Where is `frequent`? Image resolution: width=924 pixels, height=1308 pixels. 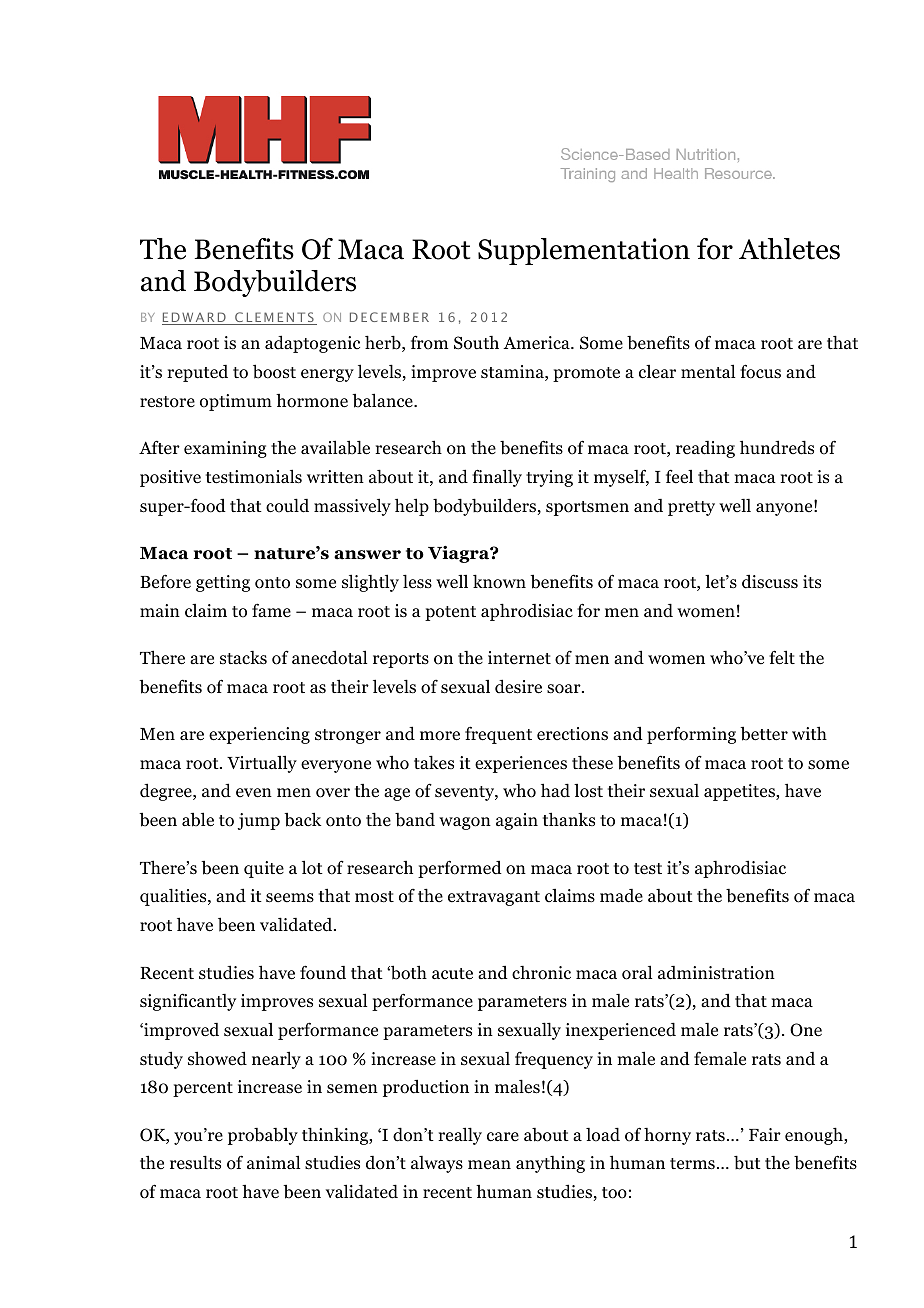 frequent is located at coordinates (498, 735).
